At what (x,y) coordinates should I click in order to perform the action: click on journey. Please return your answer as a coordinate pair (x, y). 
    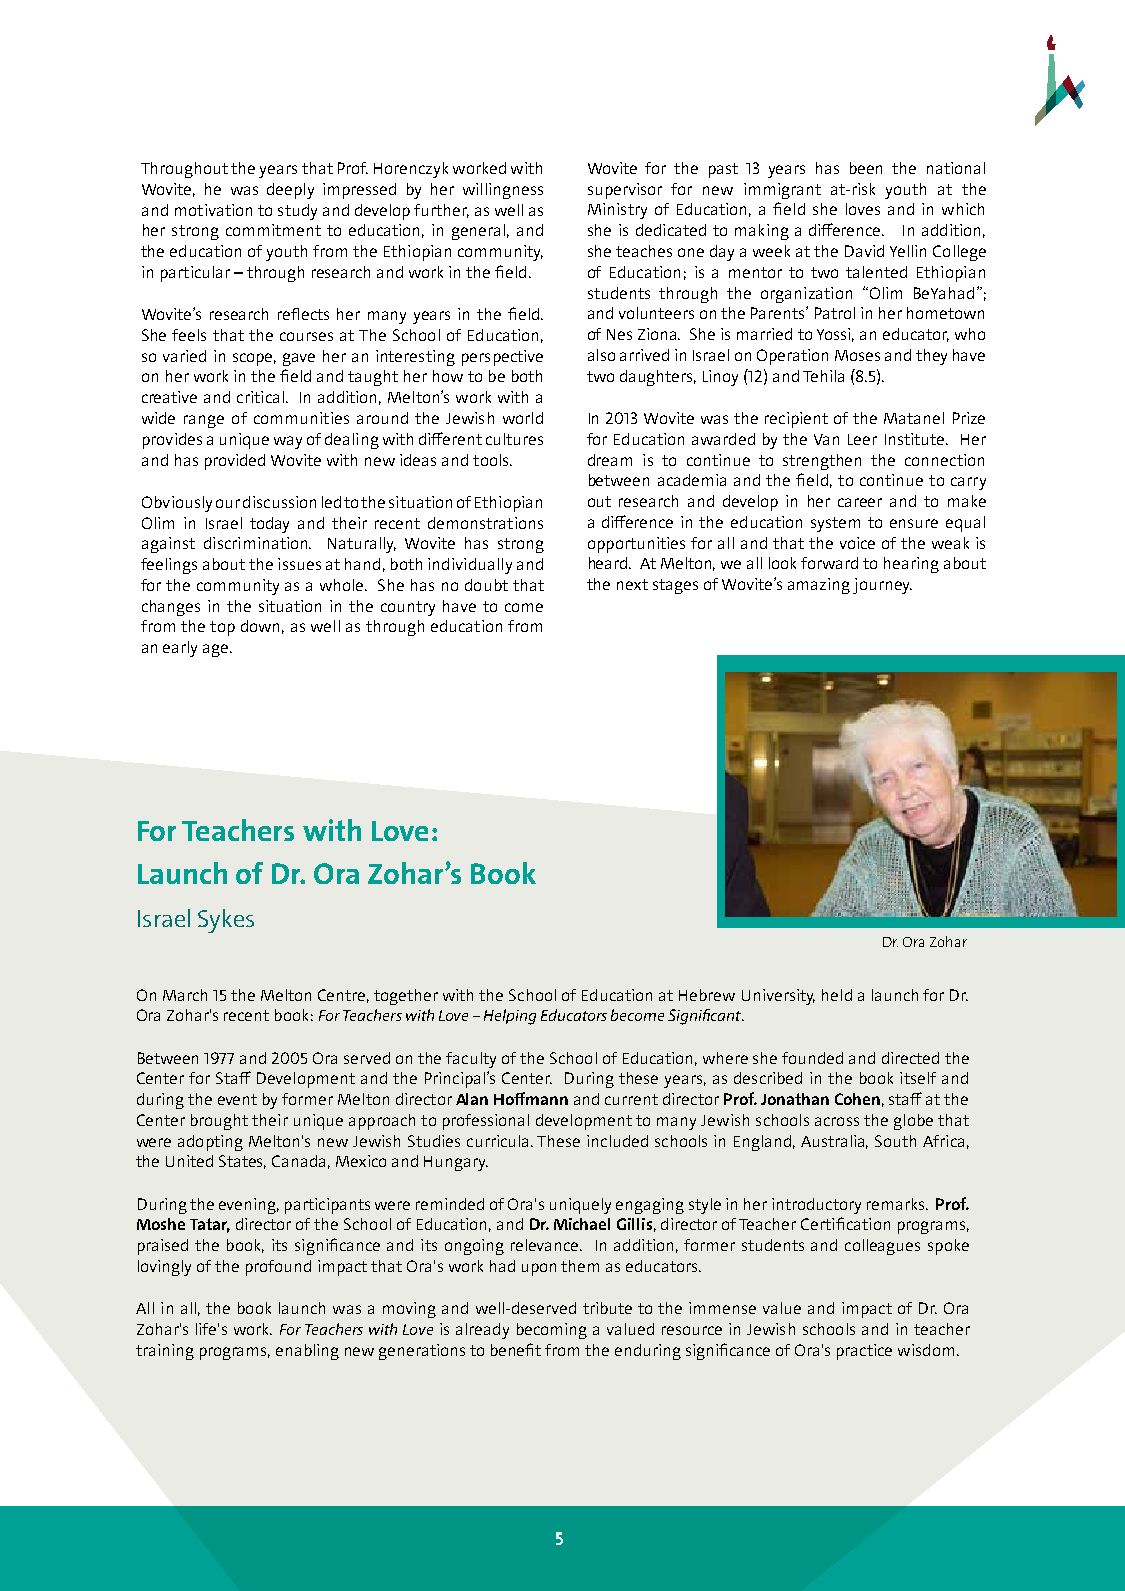
    Looking at the image, I should click on (882, 586).
